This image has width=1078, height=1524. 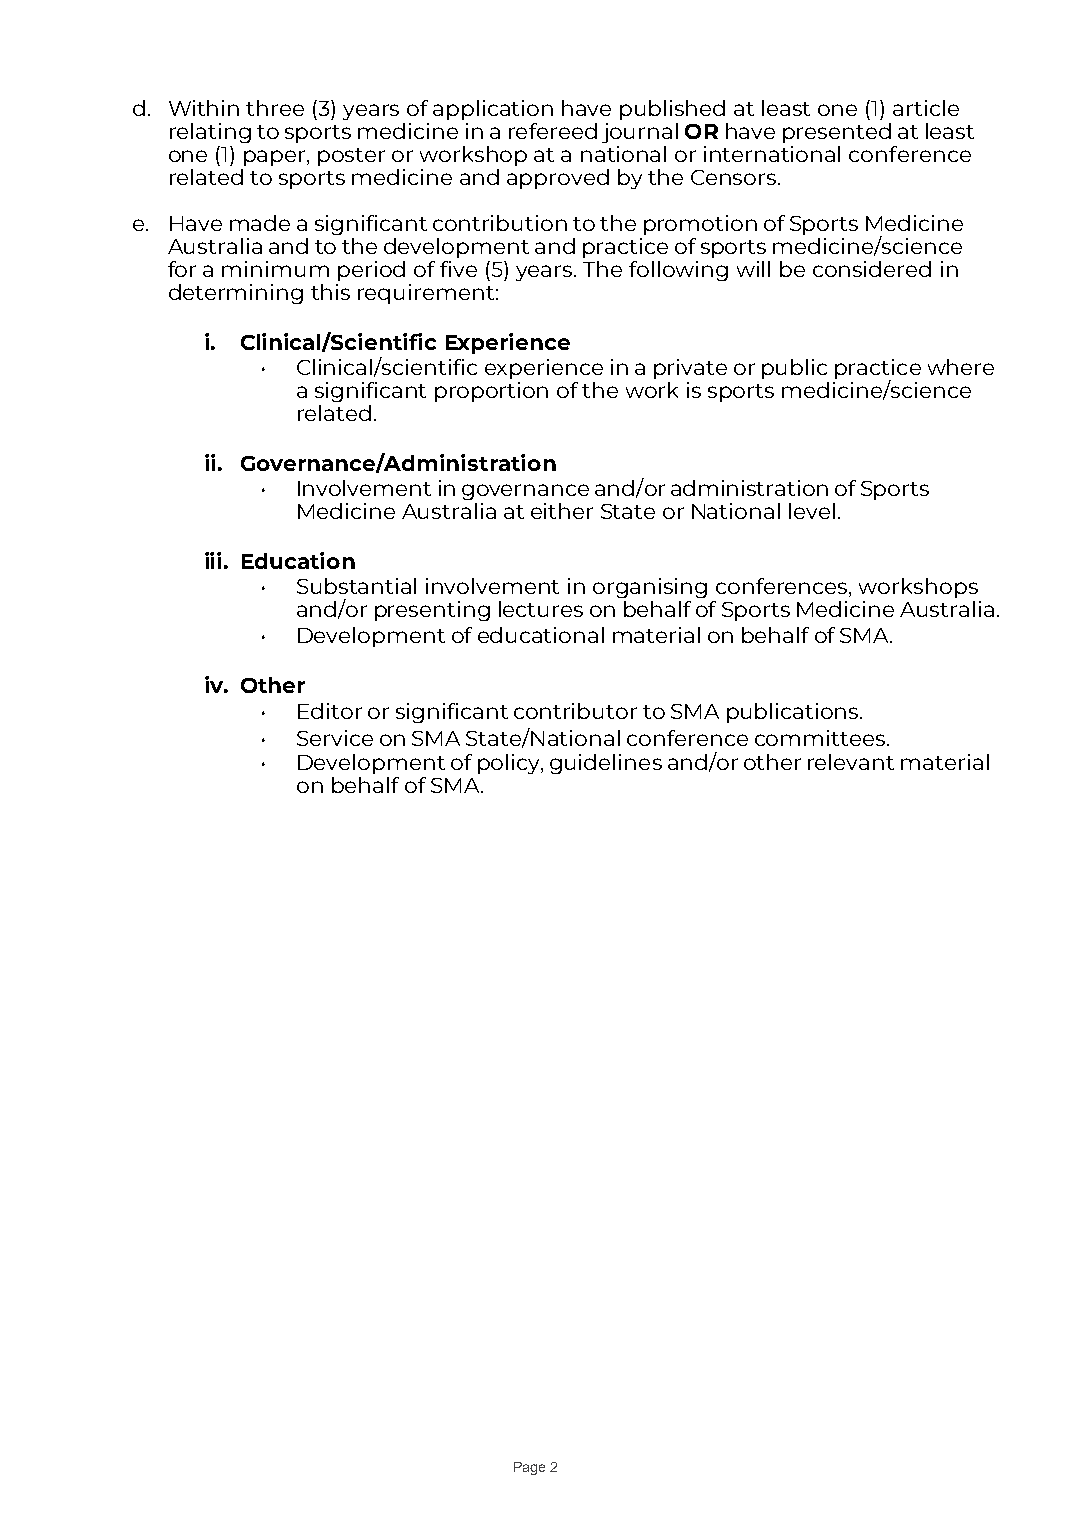 What do you see at coordinates (606, 764) in the image?
I see `guidelines` at bounding box center [606, 764].
